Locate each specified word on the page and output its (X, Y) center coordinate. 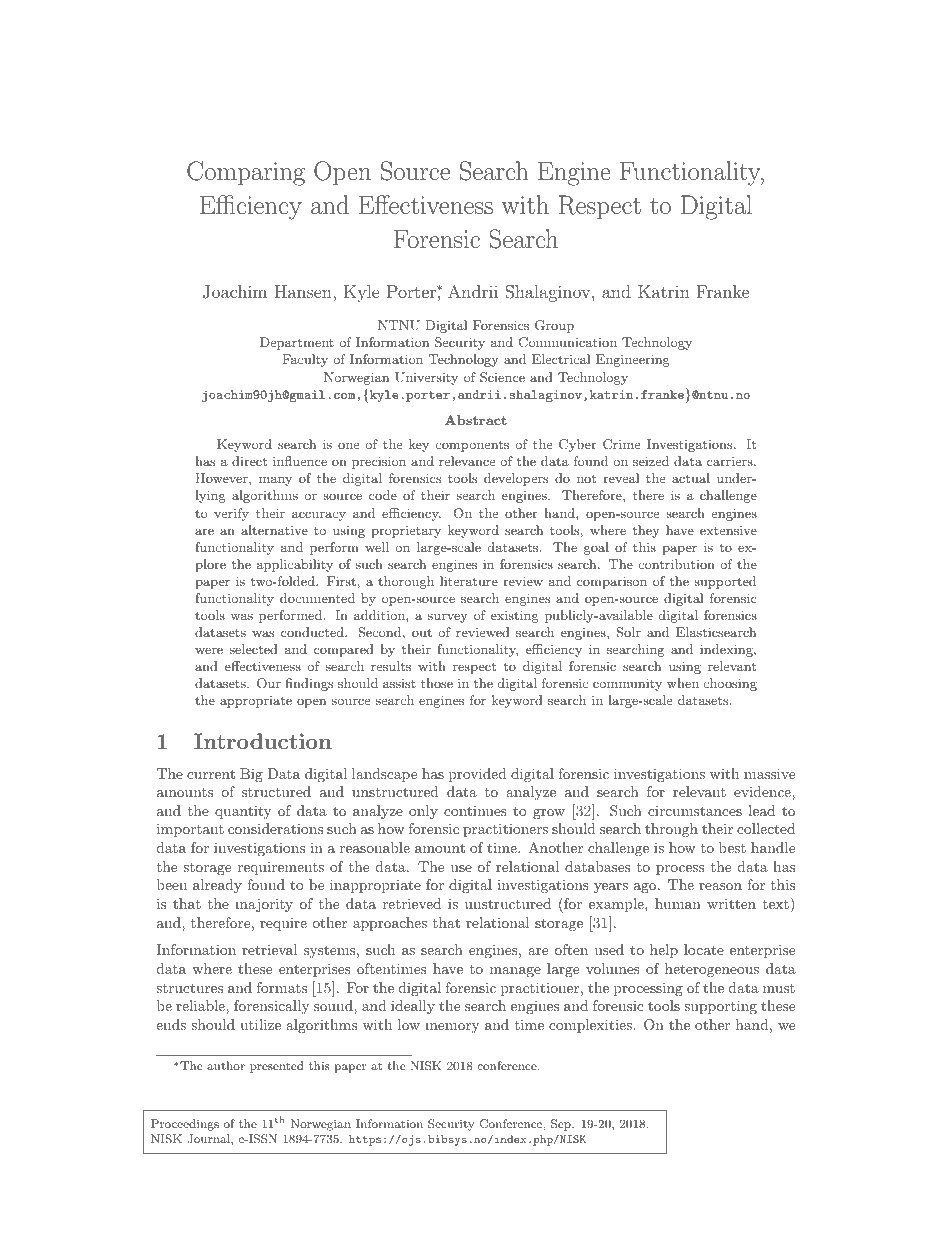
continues (475, 810)
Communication (568, 342)
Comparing (246, 173)
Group (554, 326)
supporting (720, 1007)
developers (516, 479)
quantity (243, 812)
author (226, 1065)
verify (231, 514)
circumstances (695, 810)
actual (691, 478)
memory (452, 1028)
